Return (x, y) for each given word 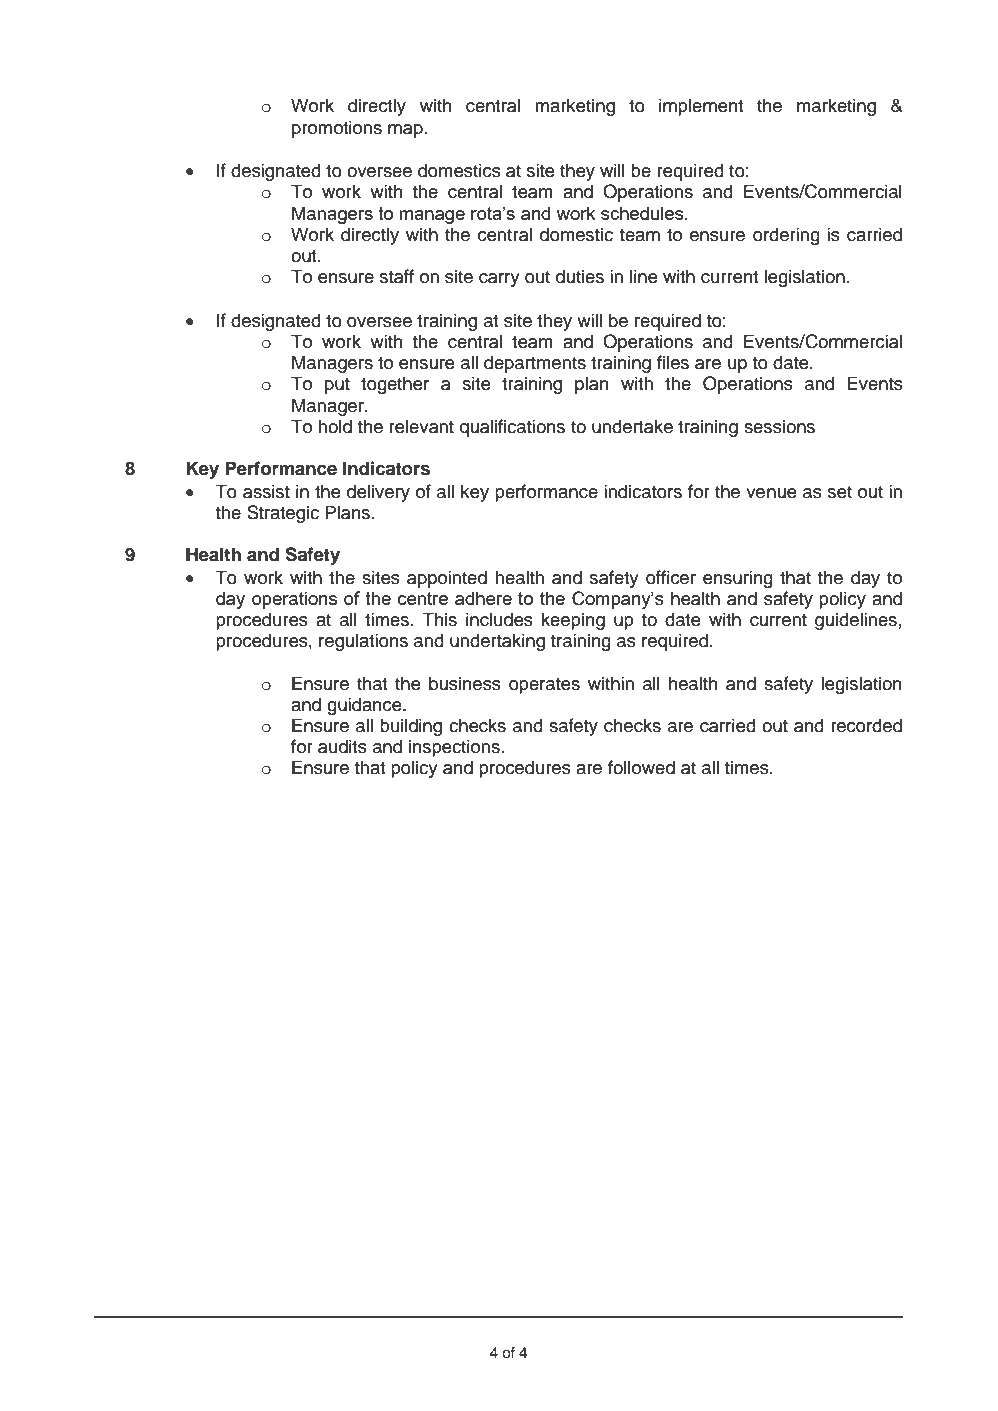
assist (266, 491)
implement (701, 107)
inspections (454, 748)
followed (641, 767)
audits (342, 746)
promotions (337, 129)
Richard (210, 1343)
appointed (447, 579)
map (405, 131)
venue (771, 493)
